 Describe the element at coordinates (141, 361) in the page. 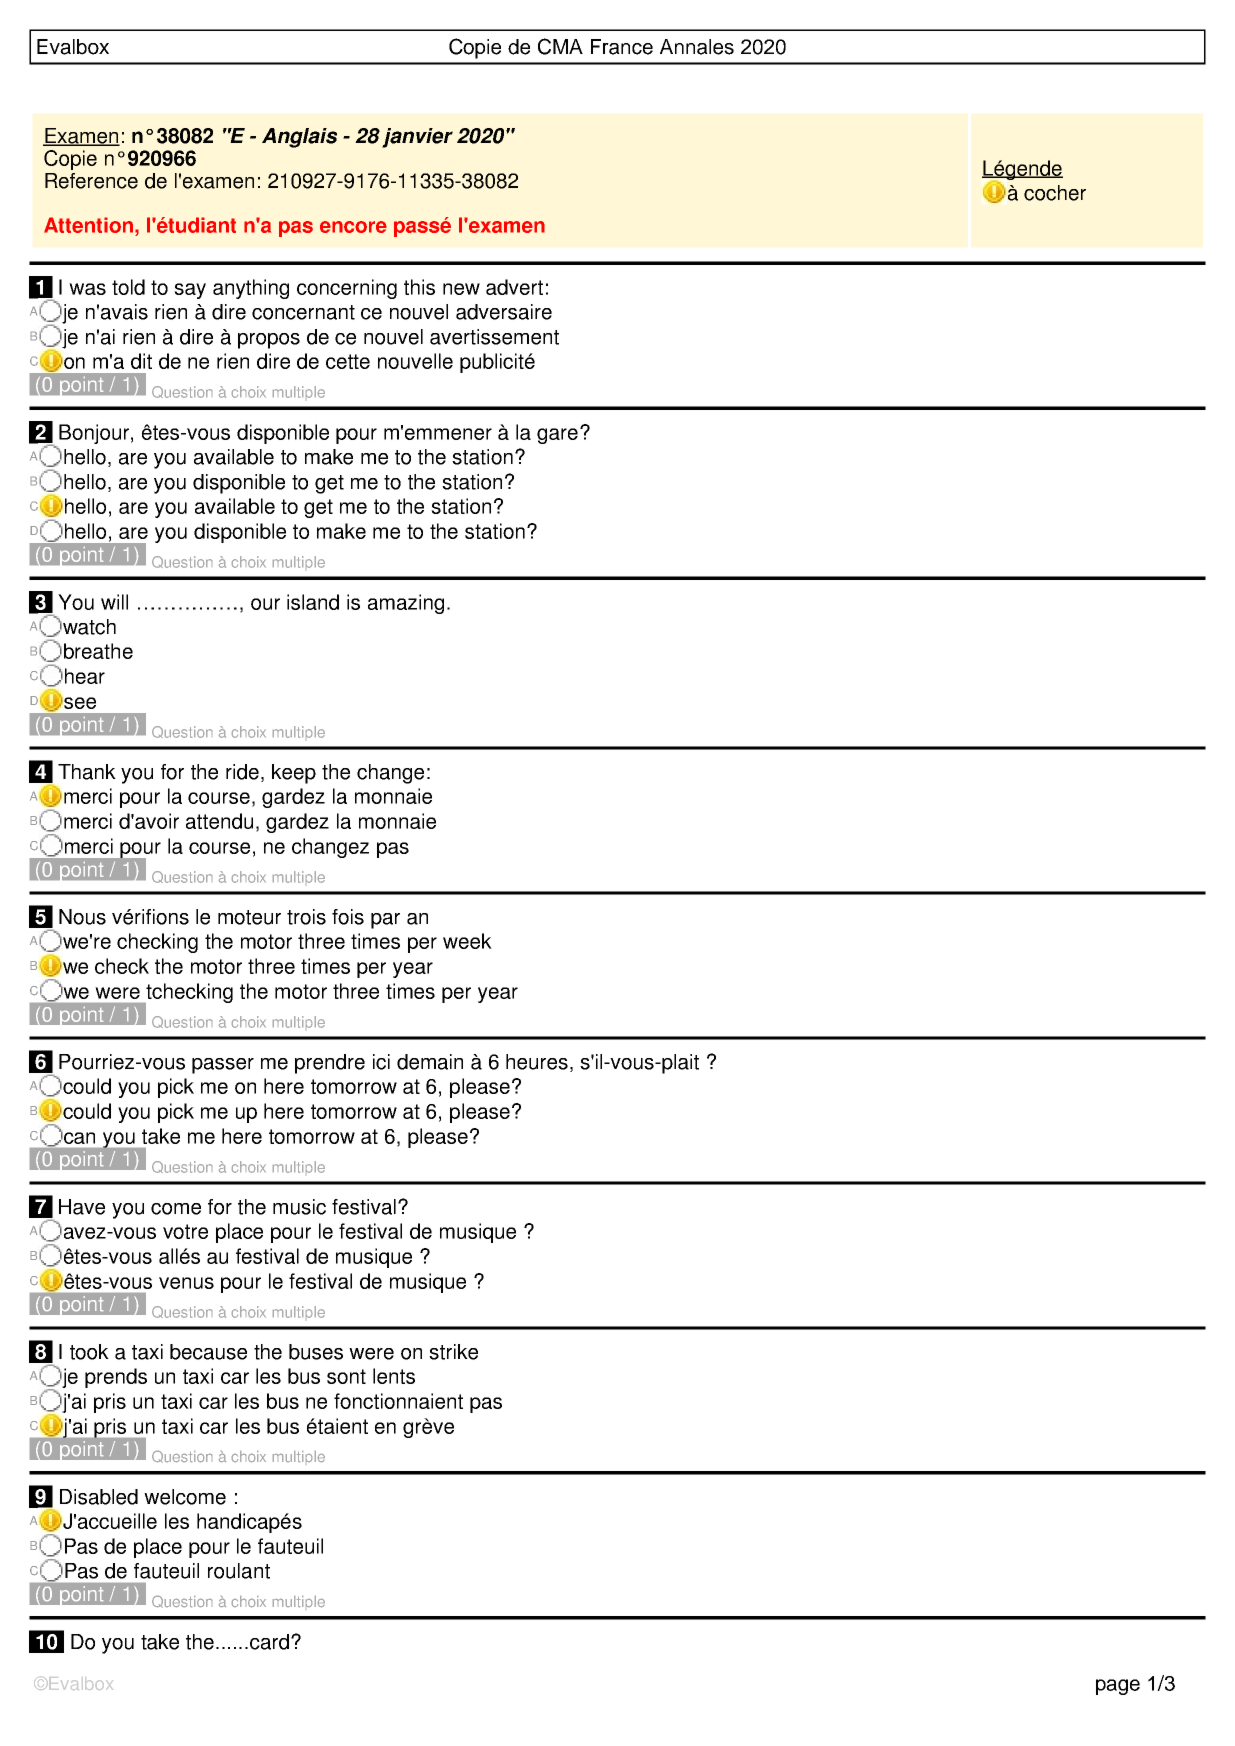

I see `dit` at that location.
